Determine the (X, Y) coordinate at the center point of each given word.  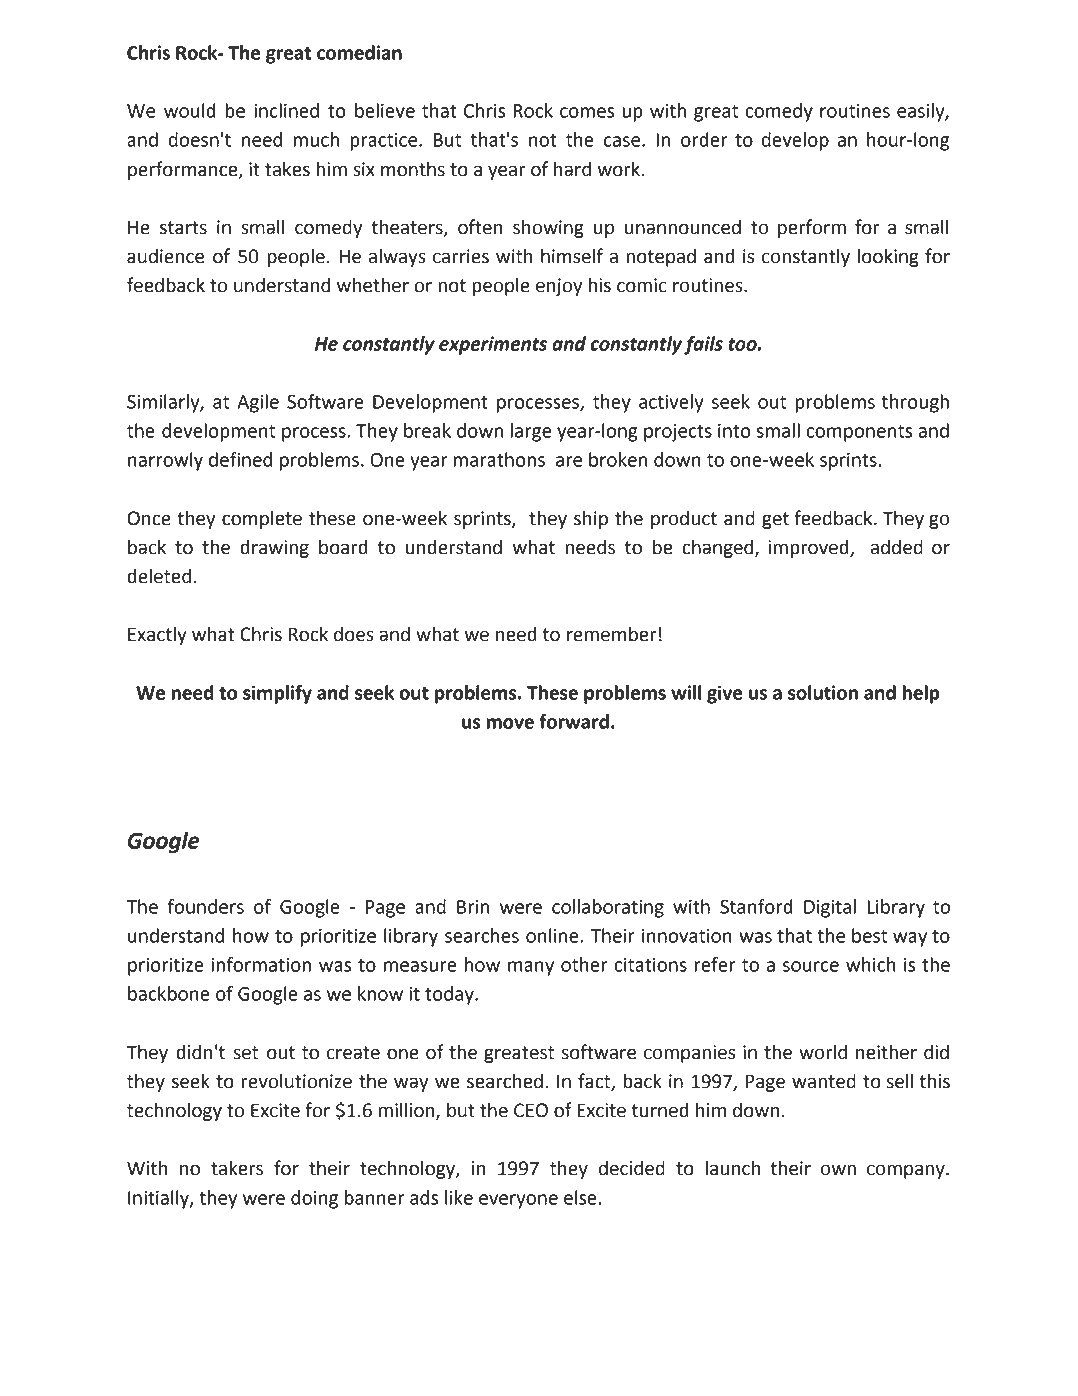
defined (240, 459)
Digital (830, 908)
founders (205, 906)
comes (587, 112)
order (704, 139)
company (907, 1171)
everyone (518, 1201)
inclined (286, 110)
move (510, 723)
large (531, 432)
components (859, 433)
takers (237, 1168)
